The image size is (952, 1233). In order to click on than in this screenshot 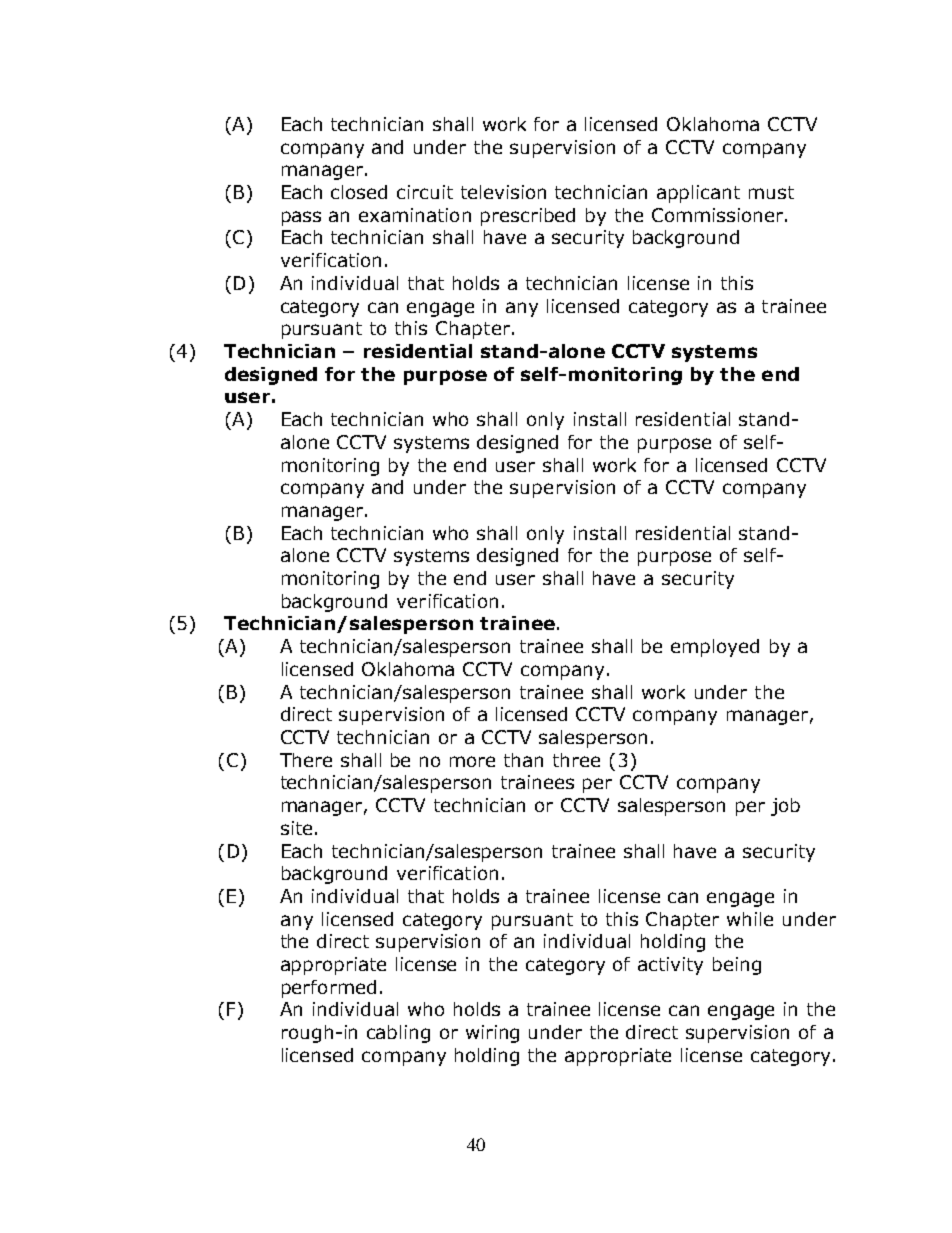, I will do `click(523, 760)`.
